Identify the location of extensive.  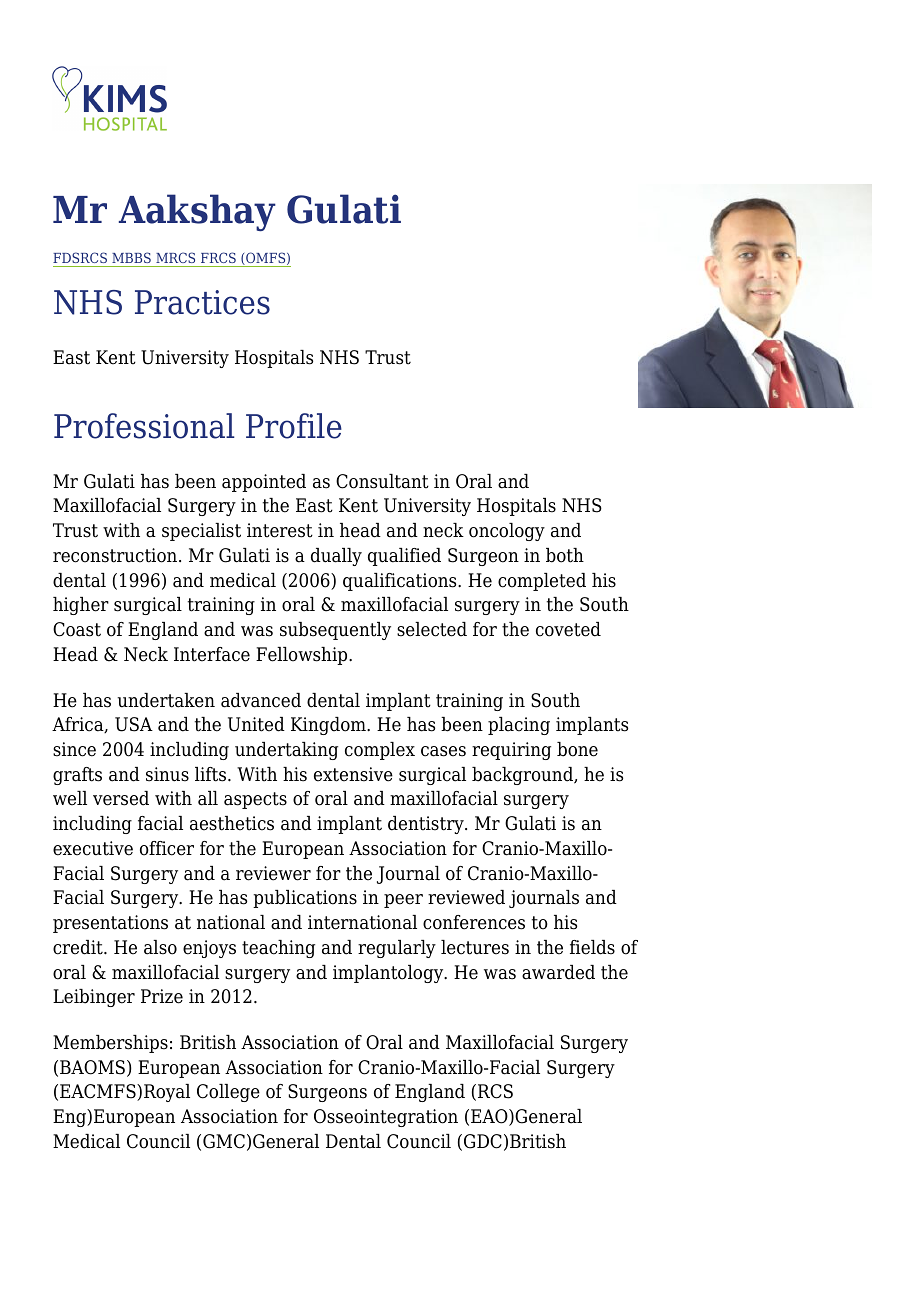
(353, 774).
